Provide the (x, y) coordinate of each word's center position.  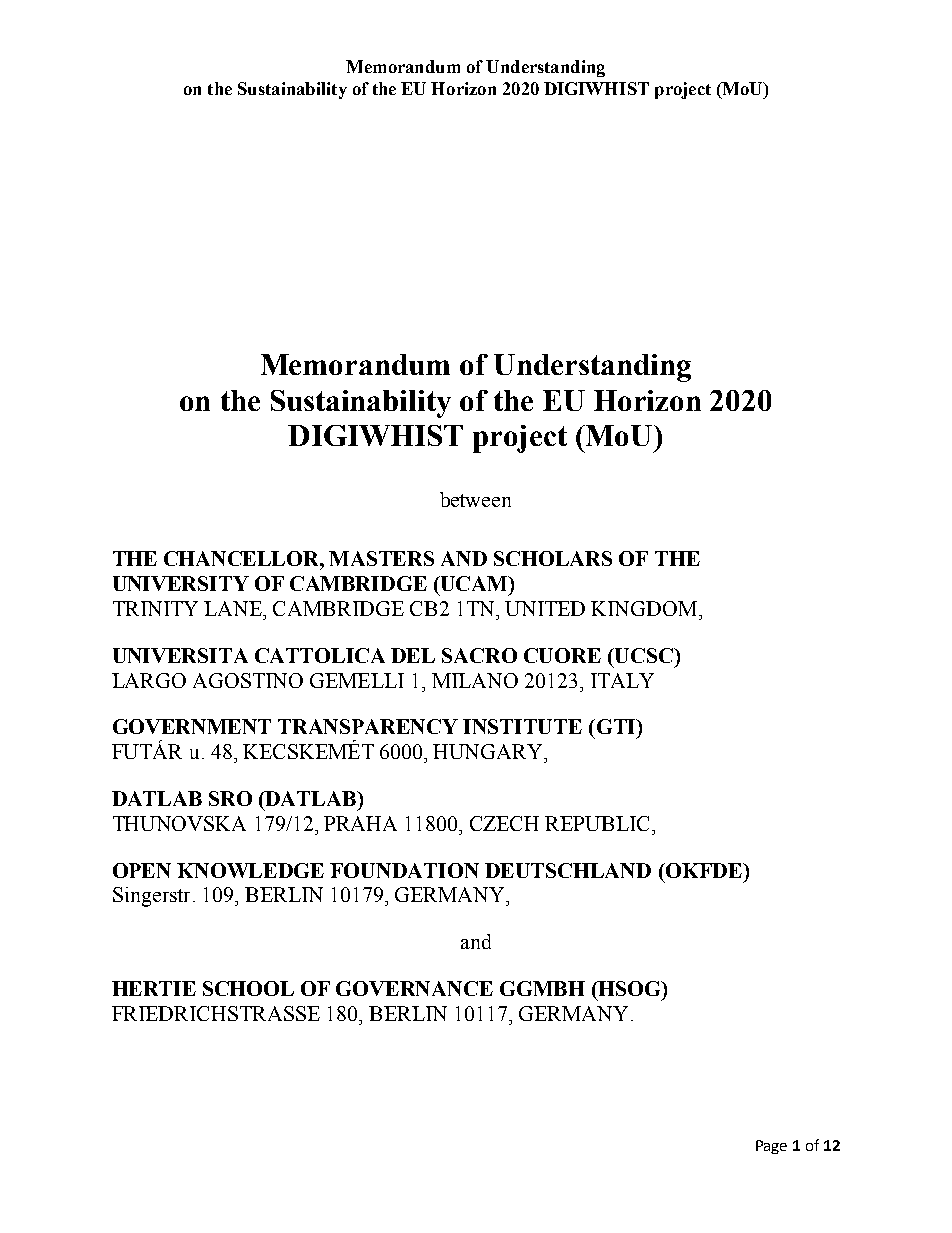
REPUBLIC (599, 823)
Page (771, 1147)
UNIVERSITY (181, 583)
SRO (230, 798)
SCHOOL (248, 988)
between (475, 499)
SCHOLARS (553, 558)
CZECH (504, 823)
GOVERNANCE (414, 988)
